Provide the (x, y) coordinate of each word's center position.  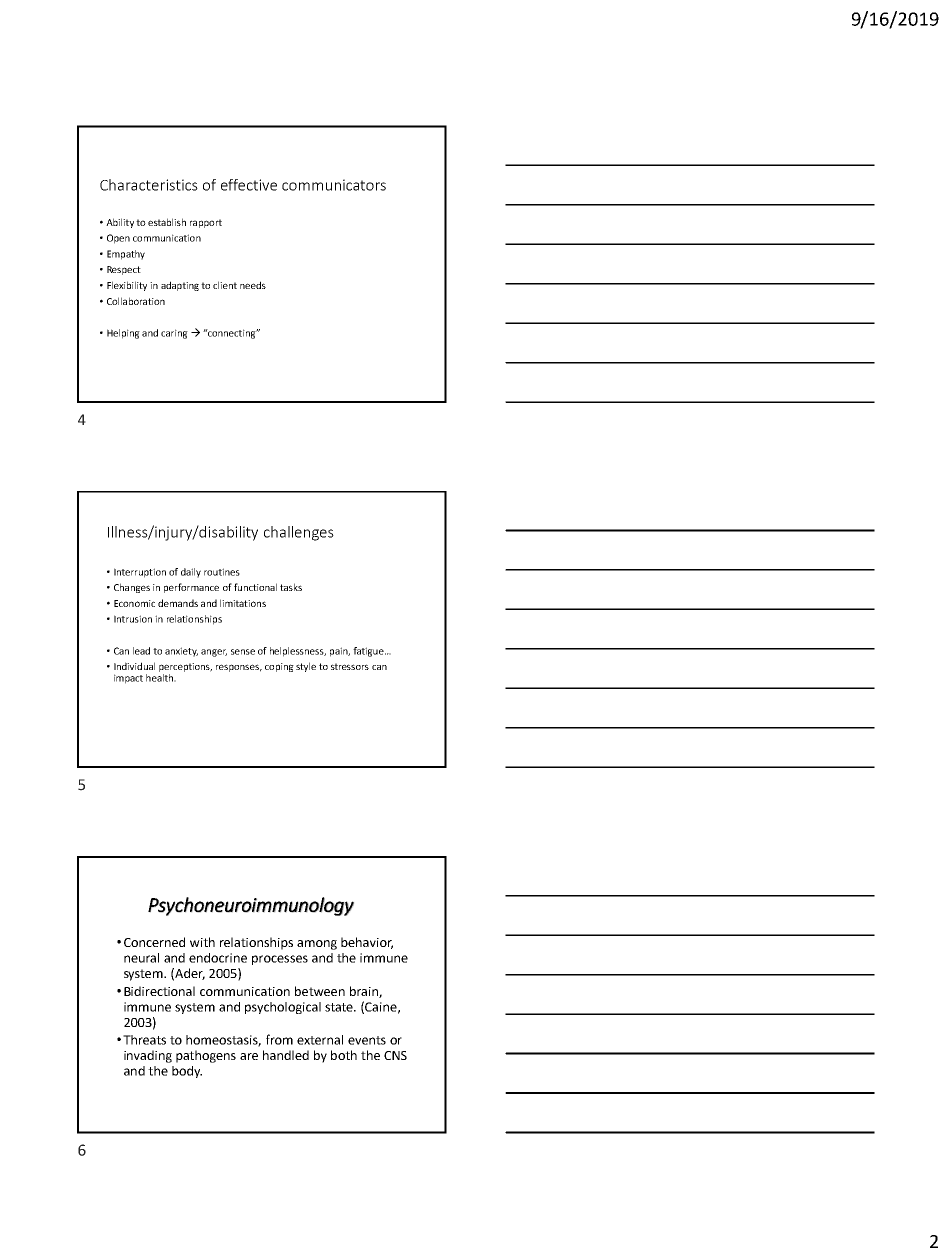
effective (249, 185)
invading (148, 1056)
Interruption (140, 573)
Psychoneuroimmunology (251, 906)
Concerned (154, 942)
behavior (367, 943)
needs (253, 285)
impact (128, 679)
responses (239, 668)
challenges (299, 533)
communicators (334, 185)
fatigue (369, 652)
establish (167, 222)
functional (255, 587)
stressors (350, 666)
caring (174, 334)
